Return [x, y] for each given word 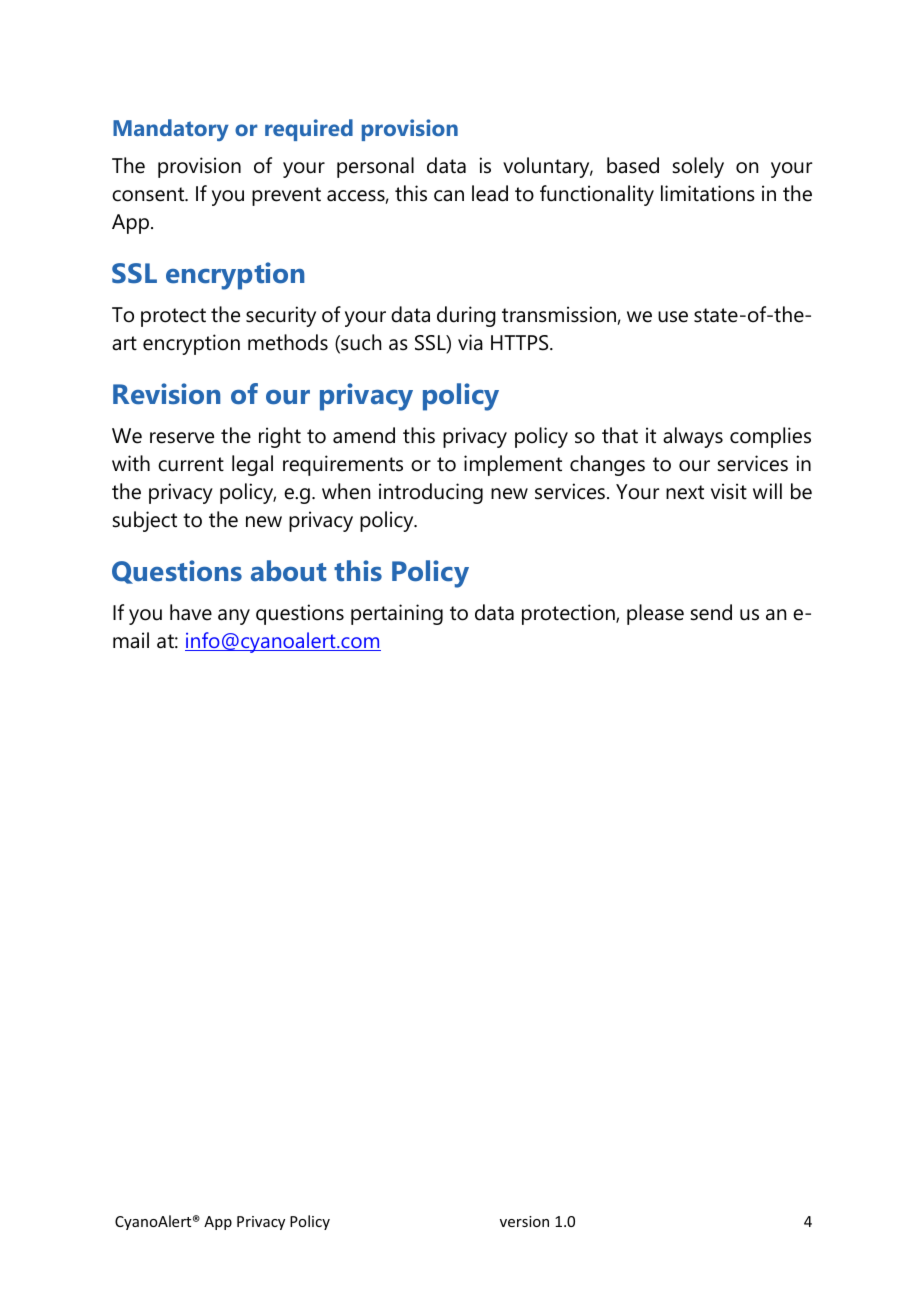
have [191, 612]
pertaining [397, 614]
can [449, 196]
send [711, 612]
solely [698, 167]
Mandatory [171, 130]
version [524, 1221]
